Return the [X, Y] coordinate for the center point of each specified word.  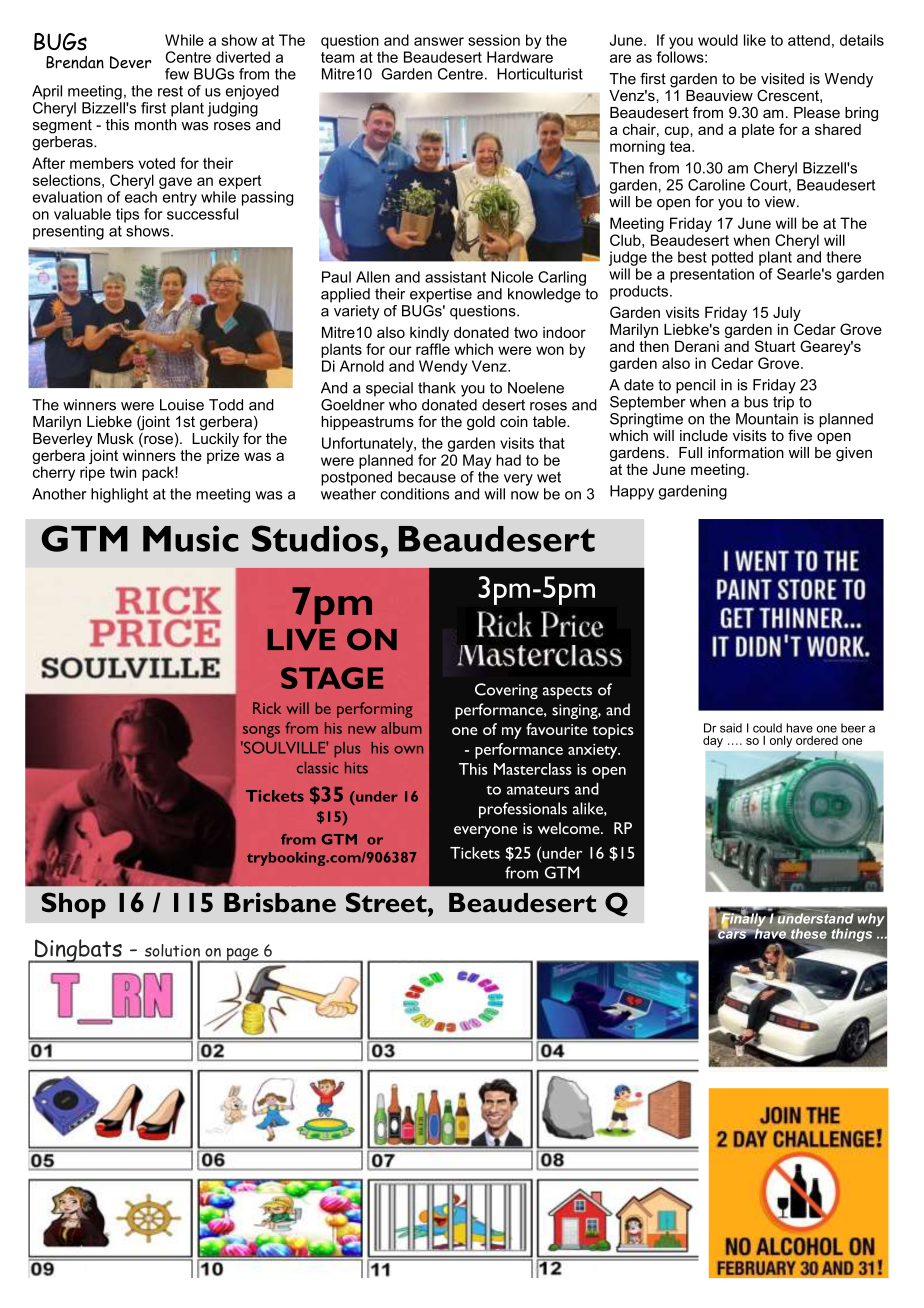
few [177, 74]
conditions [414, 494]
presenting [68, 232]
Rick [267, 708]
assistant [455, 277]
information [746, 452]
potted [732, 258]
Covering [506, 691]
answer [439, 41]
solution [172, 950]
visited [782, 79]
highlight [119, 495]
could [767, 728]
